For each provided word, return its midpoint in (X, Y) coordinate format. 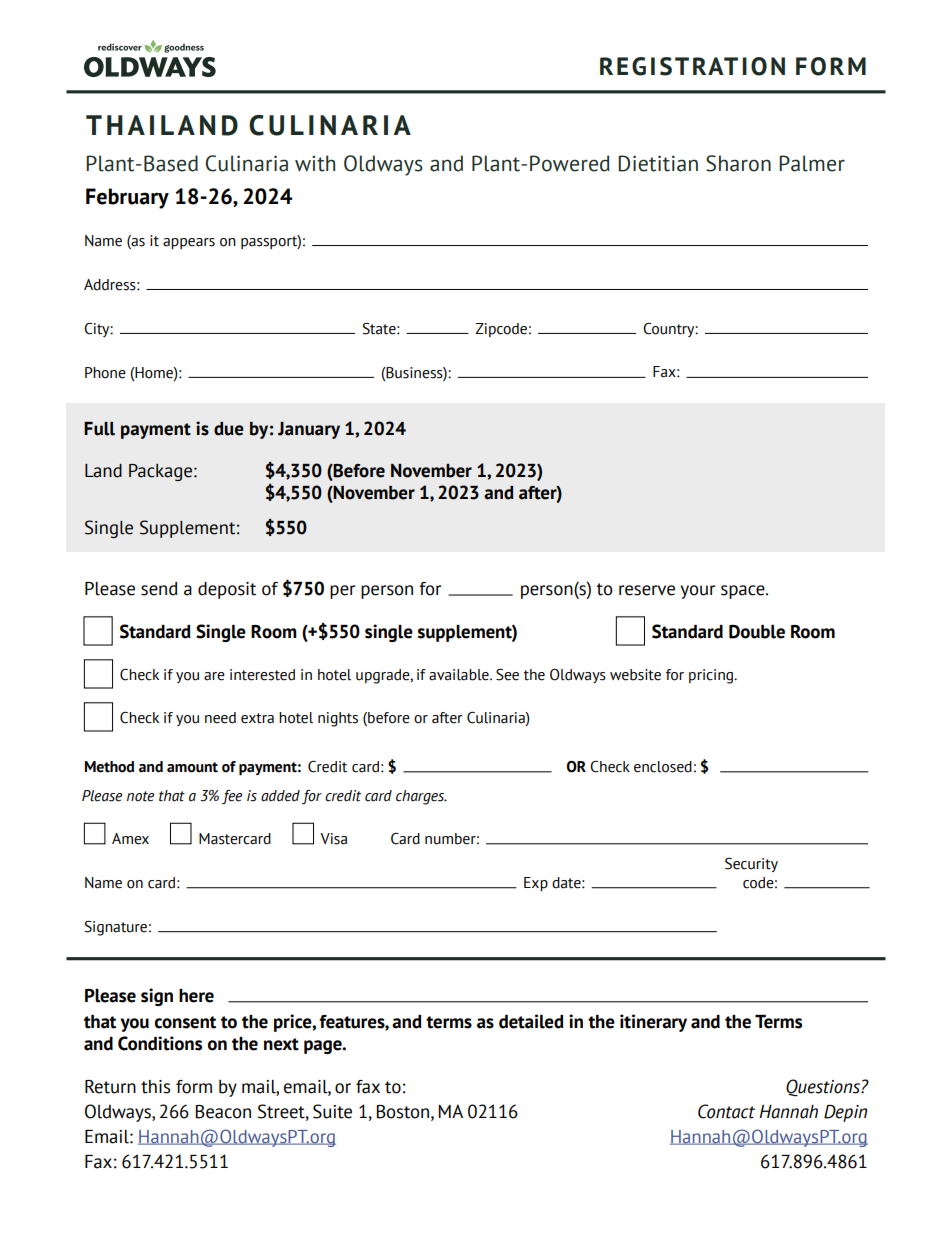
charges (421, 797)
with (315, 163)
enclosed (663, 767)
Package (160, 472)
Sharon (738, 163)
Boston (404, 1112)
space (744, 592)
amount (192, 767)
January (309, 430)
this (155, 1087)
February (127, 198)
